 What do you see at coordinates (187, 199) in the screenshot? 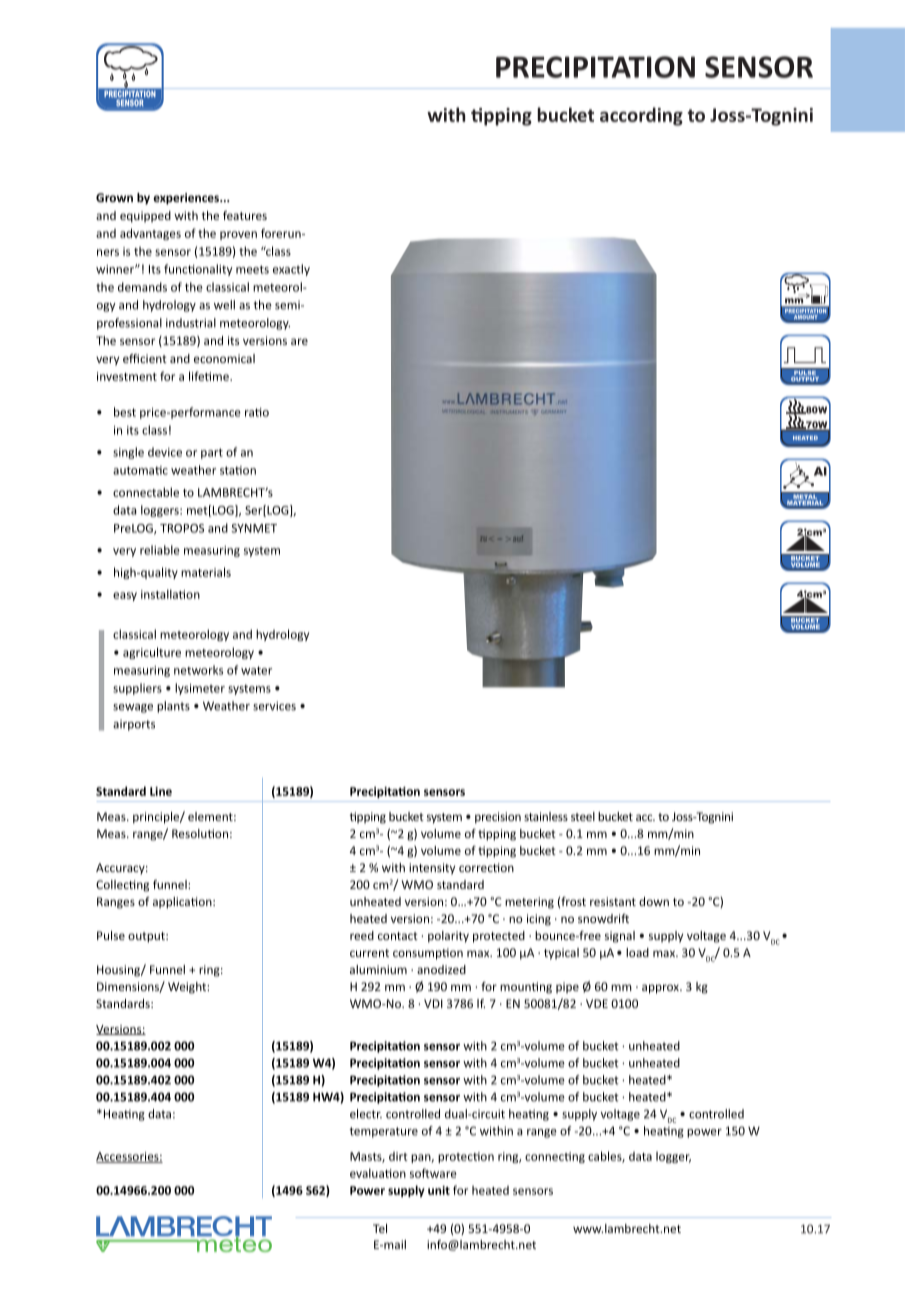
I see `experiences` at bounding box center [187, 199].
